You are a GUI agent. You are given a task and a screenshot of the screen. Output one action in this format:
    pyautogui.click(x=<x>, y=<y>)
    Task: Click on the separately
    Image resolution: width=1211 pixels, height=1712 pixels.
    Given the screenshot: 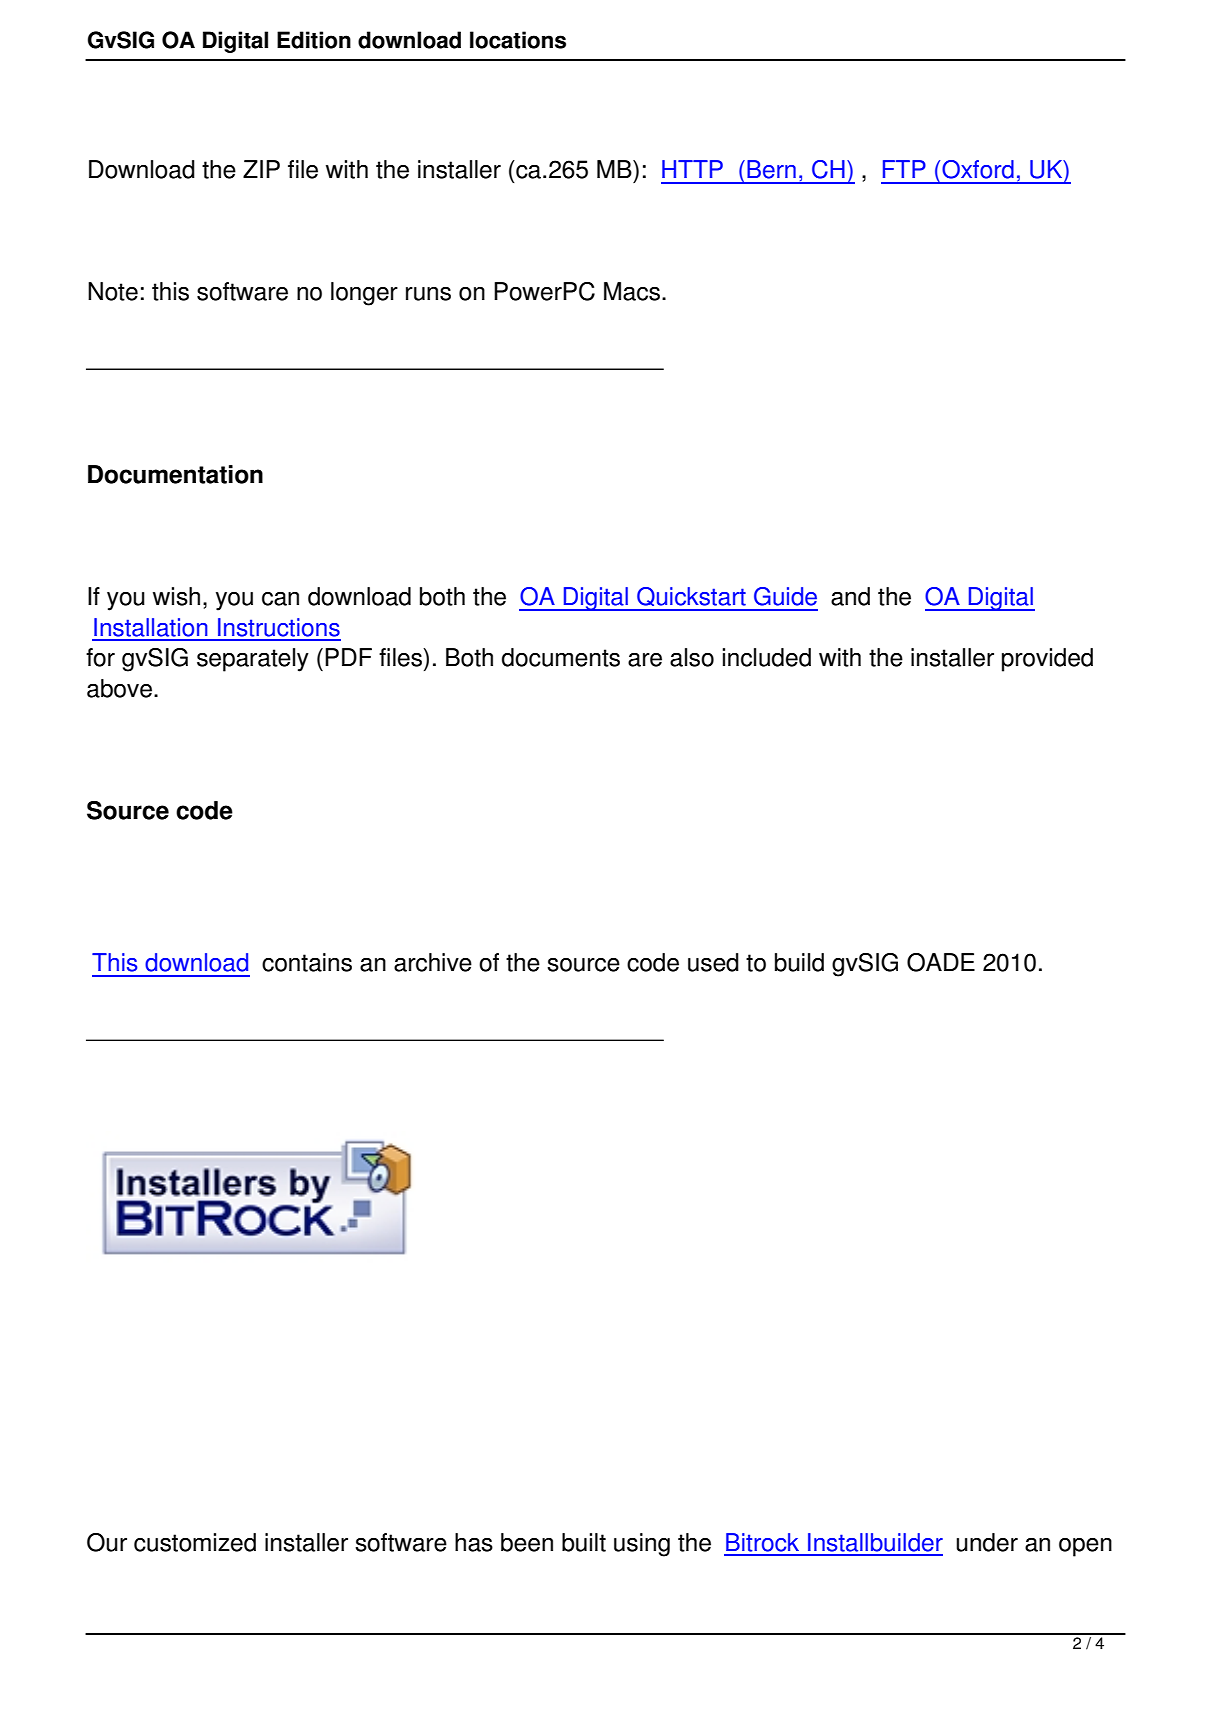 What is the action you would take?
    pyautogui.click(x=253, y=660)
